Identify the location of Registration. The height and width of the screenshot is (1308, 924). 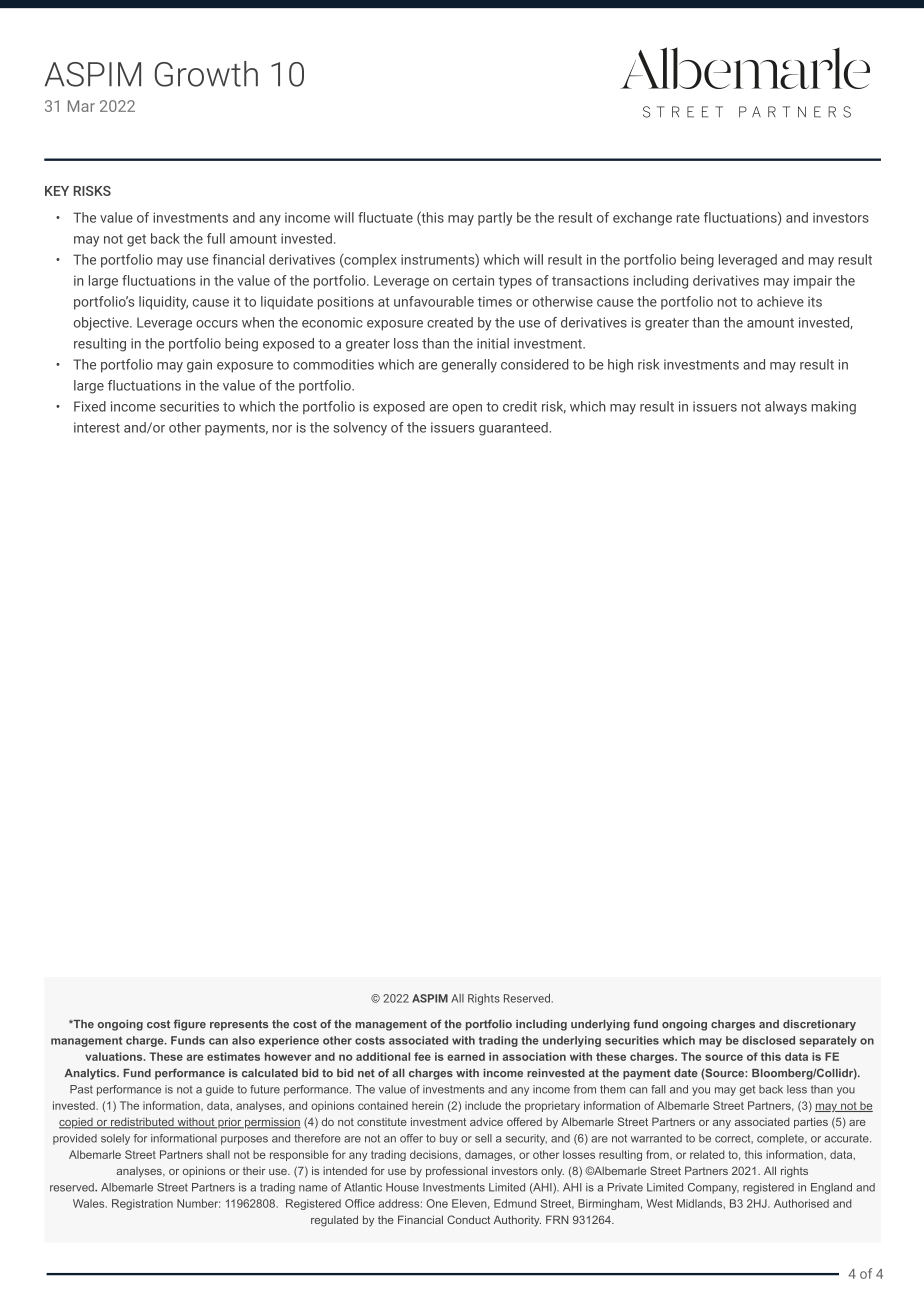
(142, 1204).
